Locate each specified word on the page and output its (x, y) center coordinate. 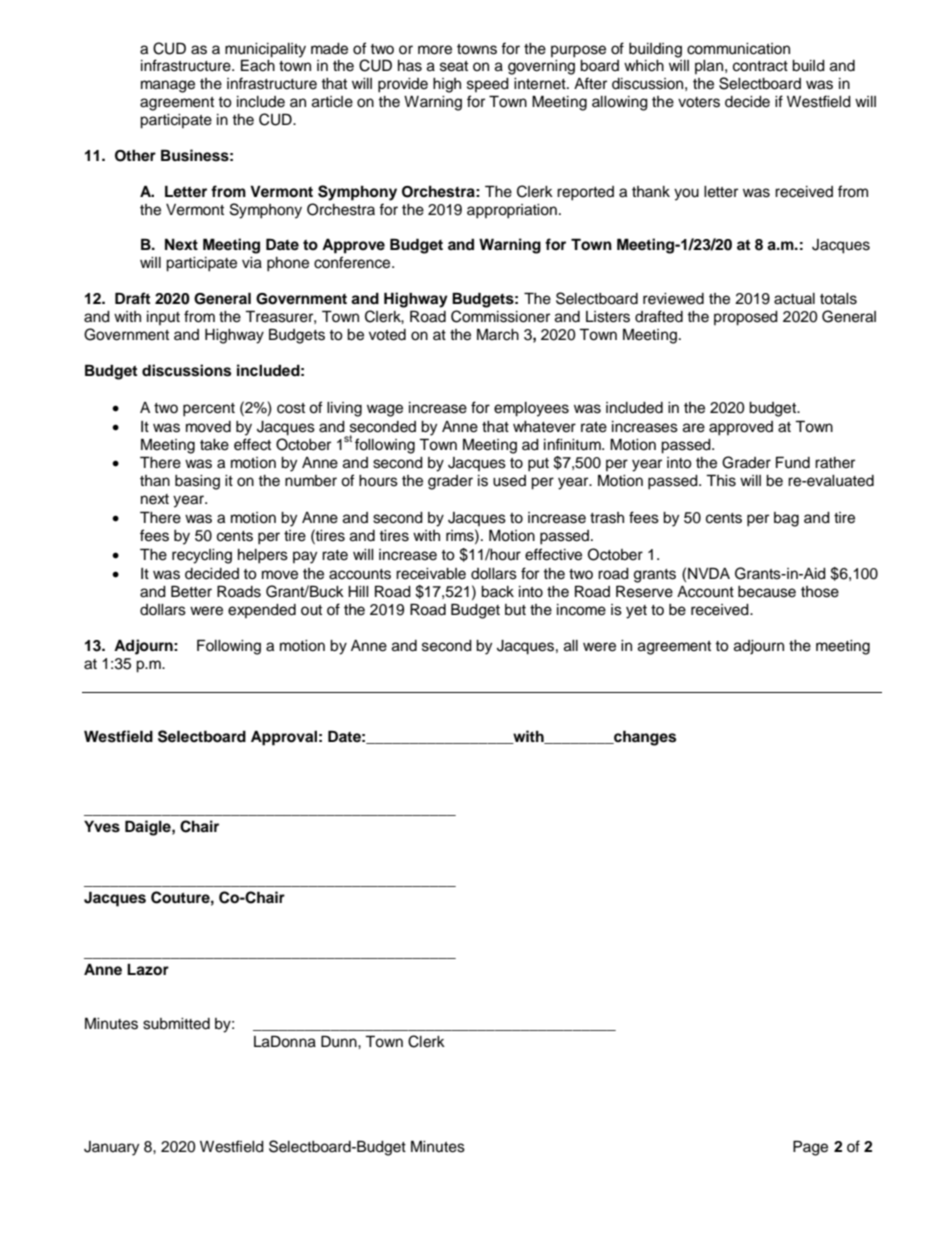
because (767, 592)
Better (191, 591)
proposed (746, 318)
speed (488, 85)
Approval (284, 738)
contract (760, 66)
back (497, 592)
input (163, 318)
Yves (102, 826)
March (498, 334)
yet (636, 612)
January (111, 1148)
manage (168, 86)
